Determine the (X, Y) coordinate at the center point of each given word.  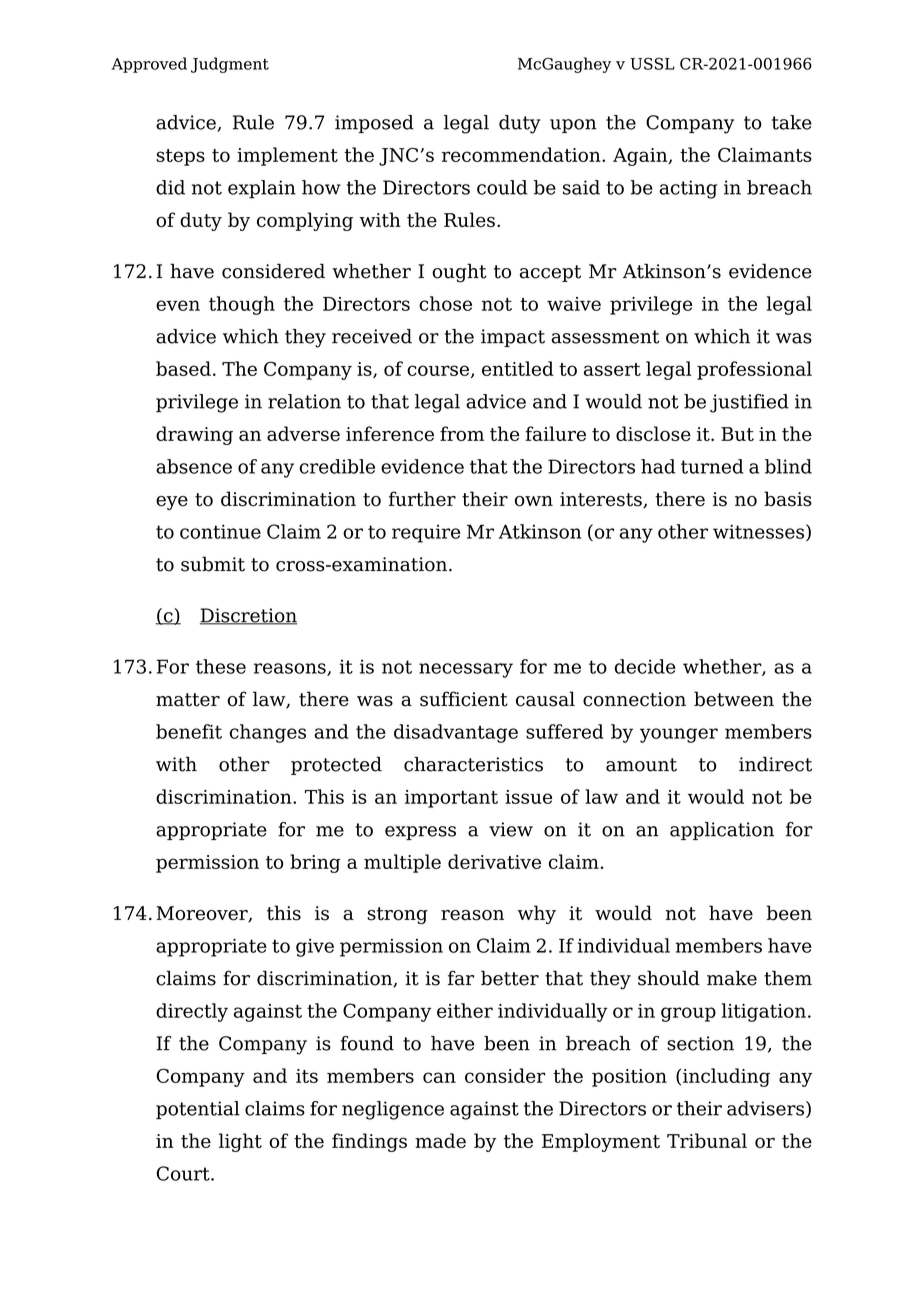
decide (645, 666)
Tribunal (707, 1140)
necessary (466, 670)
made (440, 1140)
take (792, 122)
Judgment (230, 65)
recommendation (522, 154)
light (240, 1142)
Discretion (248, 616)
